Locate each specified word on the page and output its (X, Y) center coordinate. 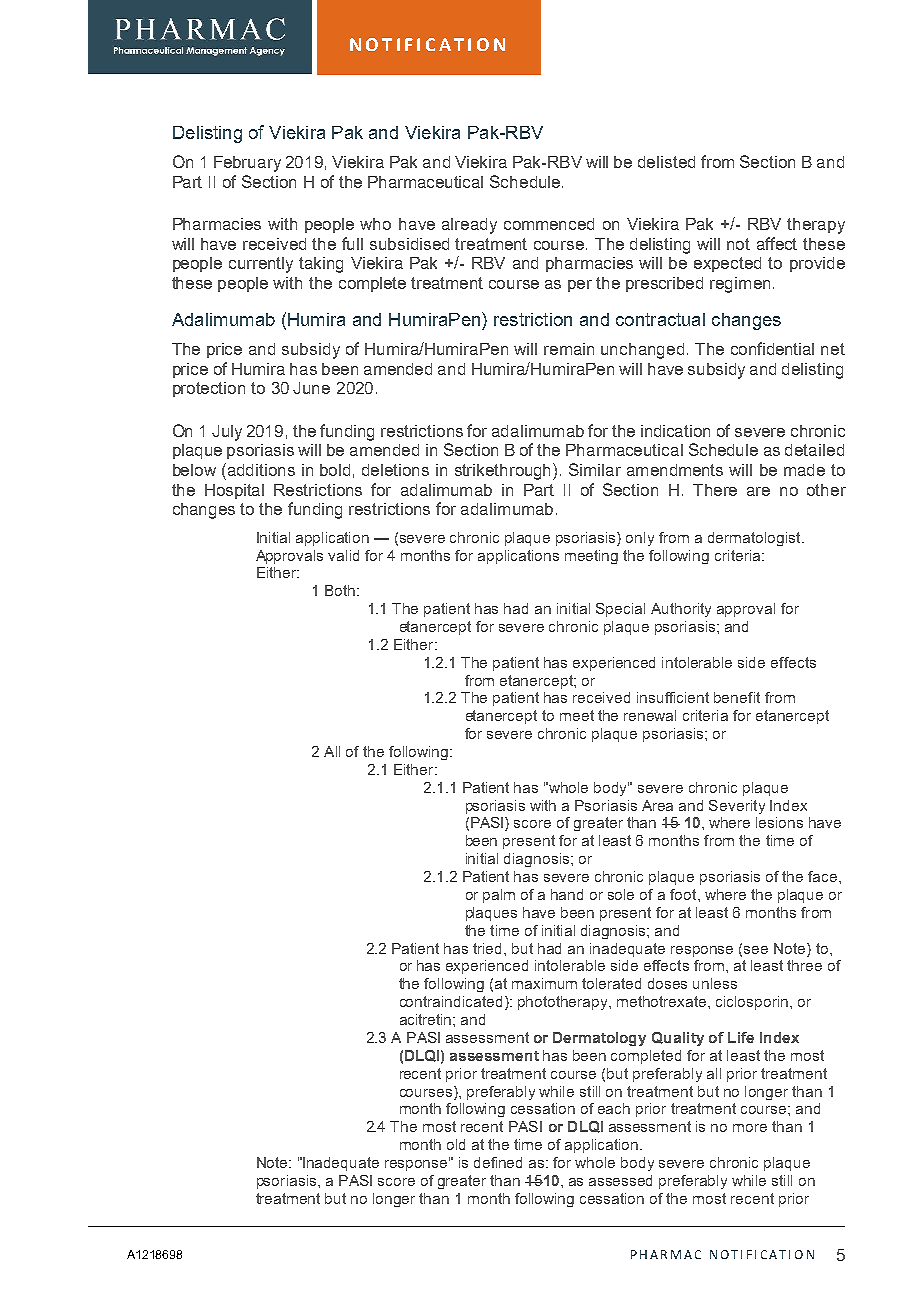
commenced (549, 224)
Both (341, 590)
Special (620, 610)
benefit (737, 697)
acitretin (427, 1019)
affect (777, 243)
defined (498, 1162)
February (247, 164)
